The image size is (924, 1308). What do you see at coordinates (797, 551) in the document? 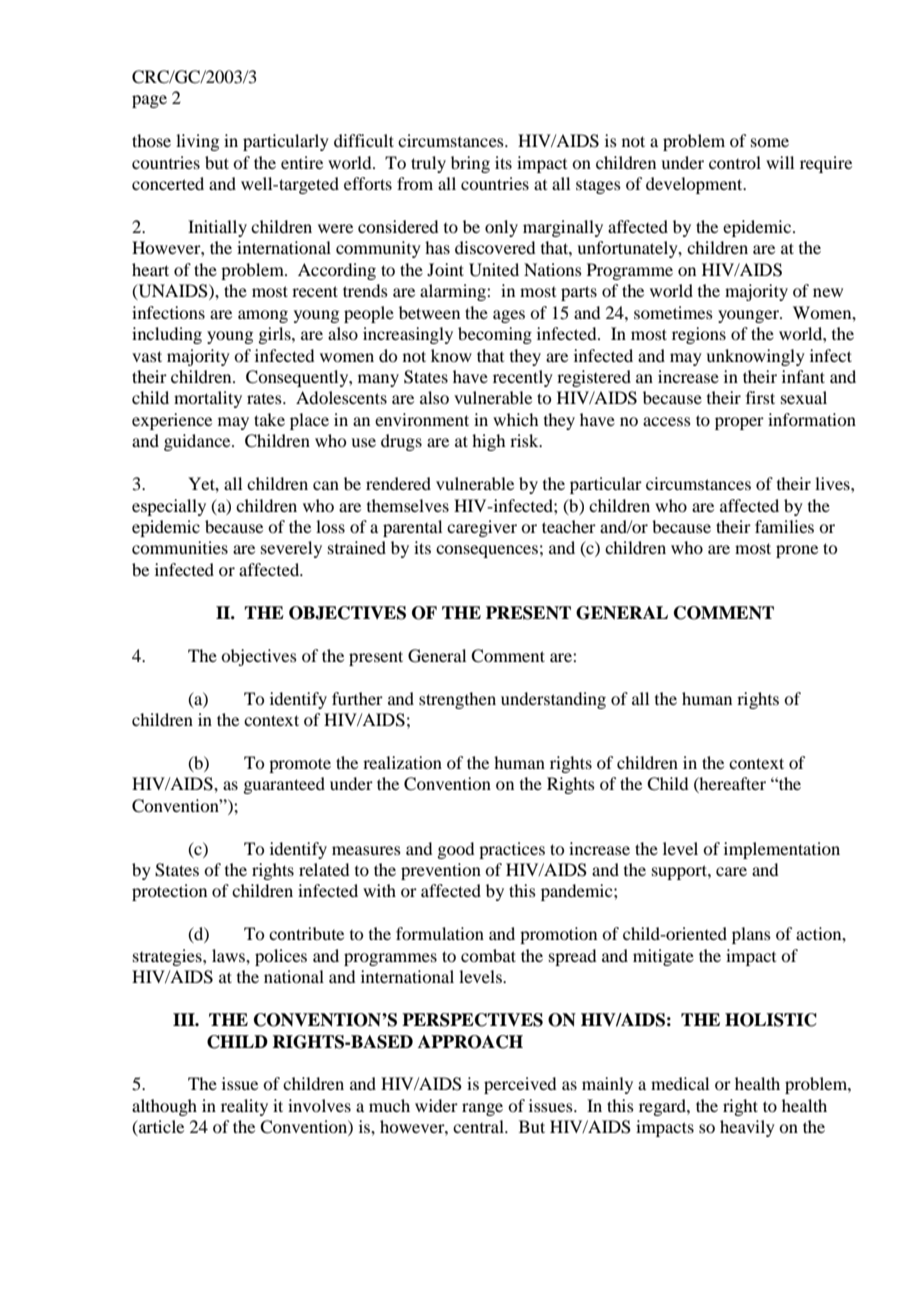
I see `prone` at bounding box center [797, 551].
